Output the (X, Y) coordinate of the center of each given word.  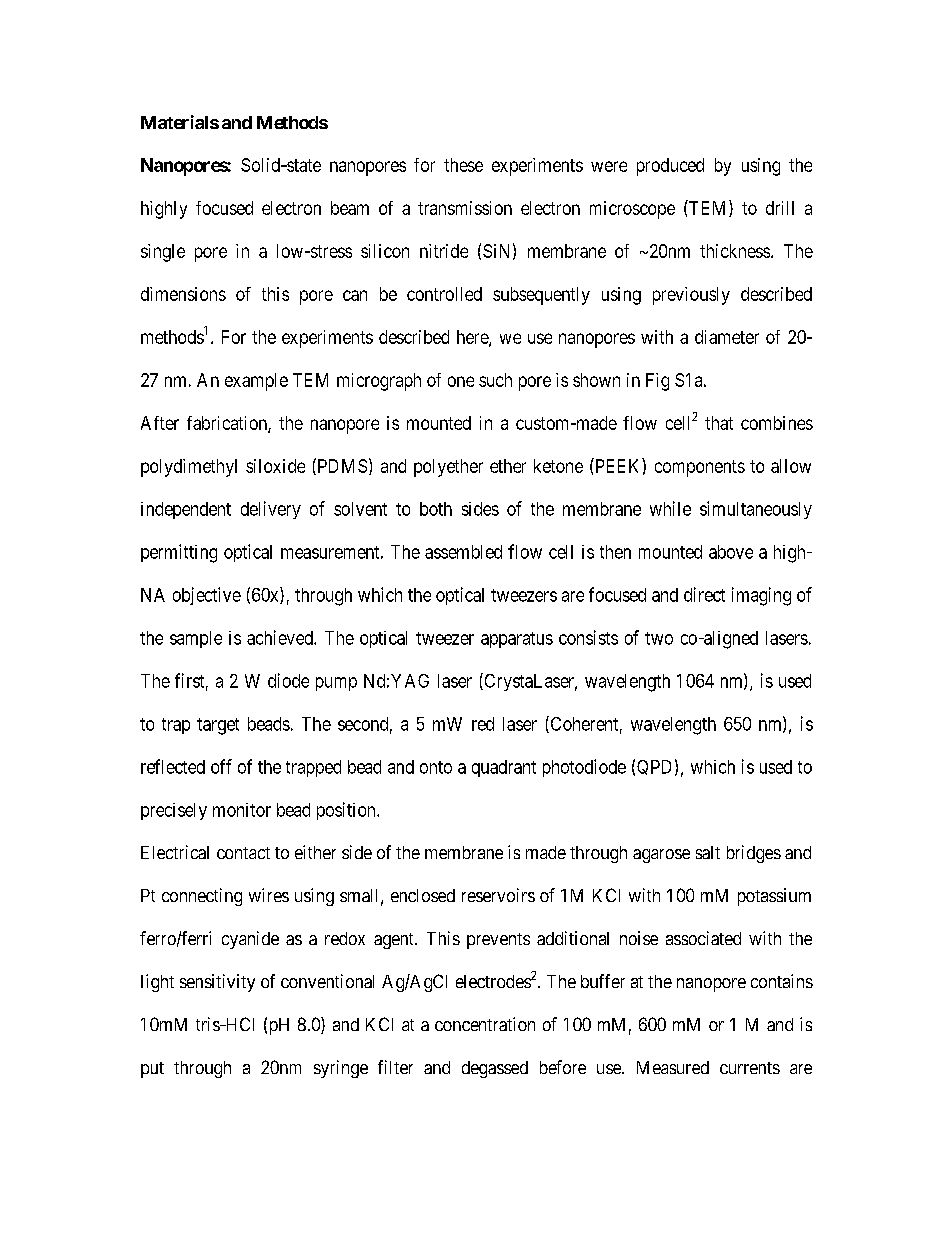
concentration (485, 1024)
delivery (271, 510)
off (221, 766)
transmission (465, 208)
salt (708, 852)
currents (750, 1068)
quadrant (504, 768)
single (163, 253)
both (436, 509)
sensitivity (217, 983)
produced (670, 167)
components (700, 468)
